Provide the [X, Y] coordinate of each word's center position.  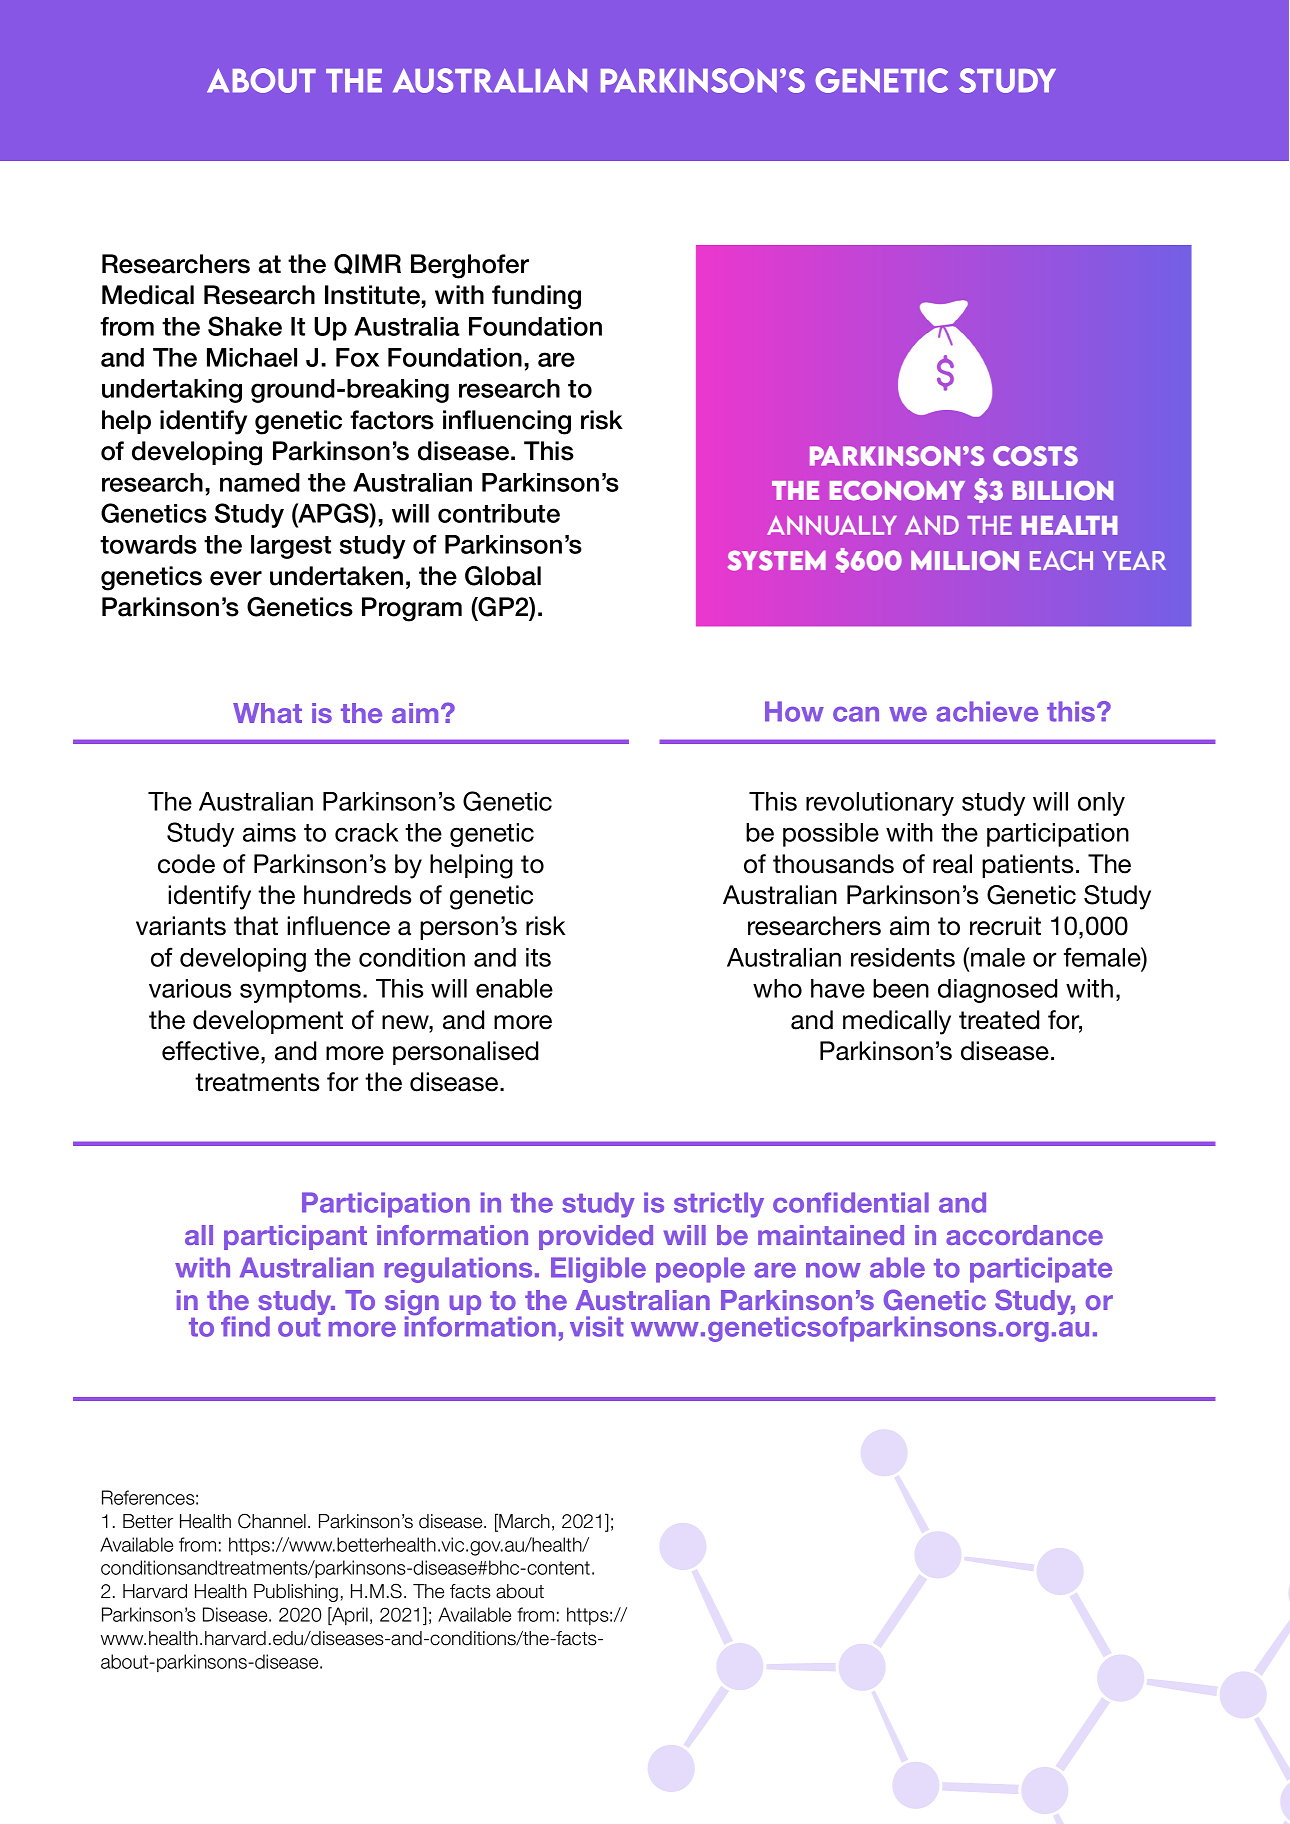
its [538, 957]
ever [236, 578]
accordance [1024, 1235]
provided [596, 1237]
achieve [987, 711]
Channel [272, 1521]
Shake [245, 326]
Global [503, 576]
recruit [1005, 926]
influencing [507, 422]
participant [295, 1237]
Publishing [296, 1593]
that [256, 926]
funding [536, 297]
